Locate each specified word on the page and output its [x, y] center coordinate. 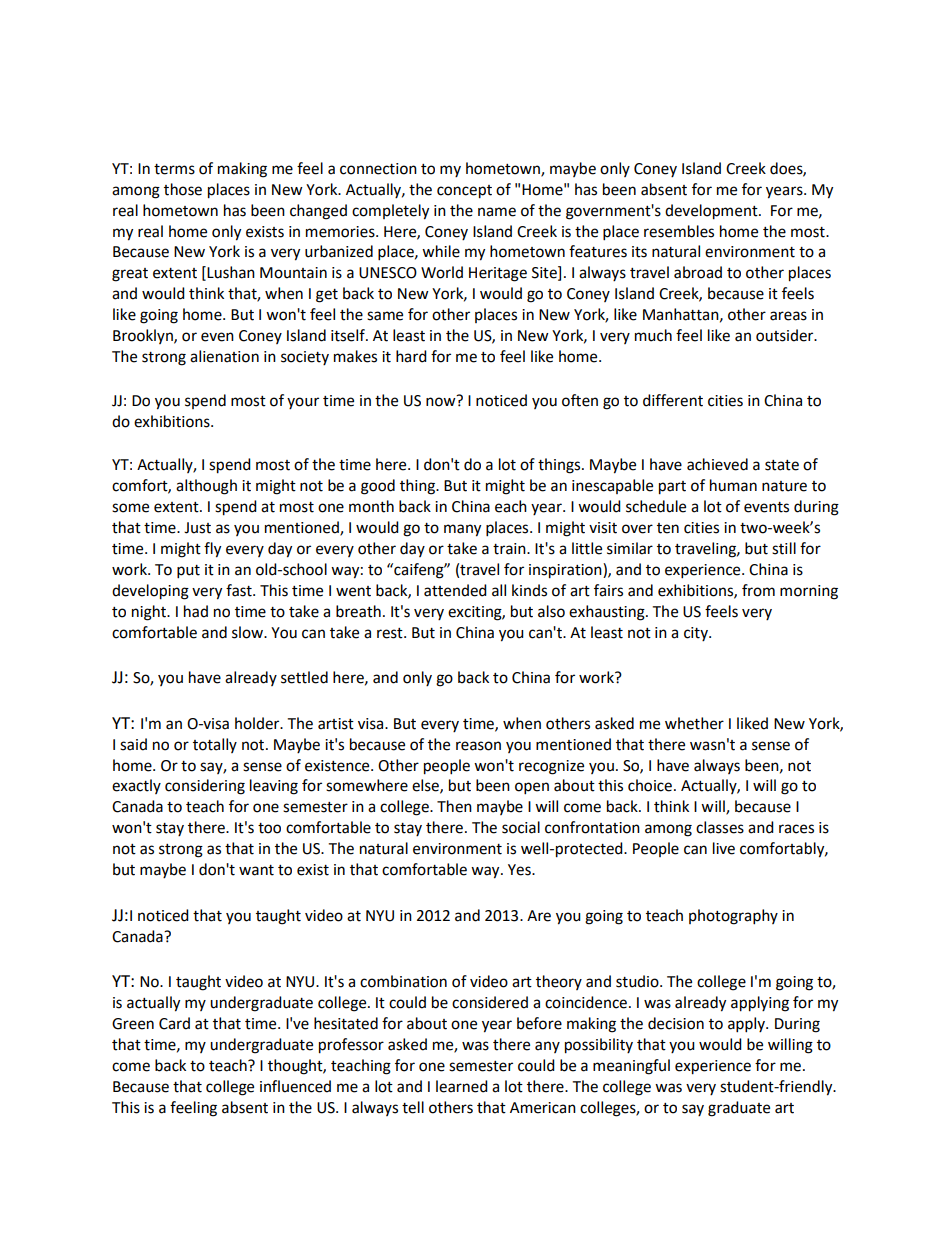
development [712, 212]
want [256, 870]
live [724, 848]
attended [455, 590]
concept [464, 192]
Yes [520, 870]
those [183, 189]
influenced [295, 1086]
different [673, 400]
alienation [224, 356]
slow [249, 632]
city [697, 634]
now [442, 401]
